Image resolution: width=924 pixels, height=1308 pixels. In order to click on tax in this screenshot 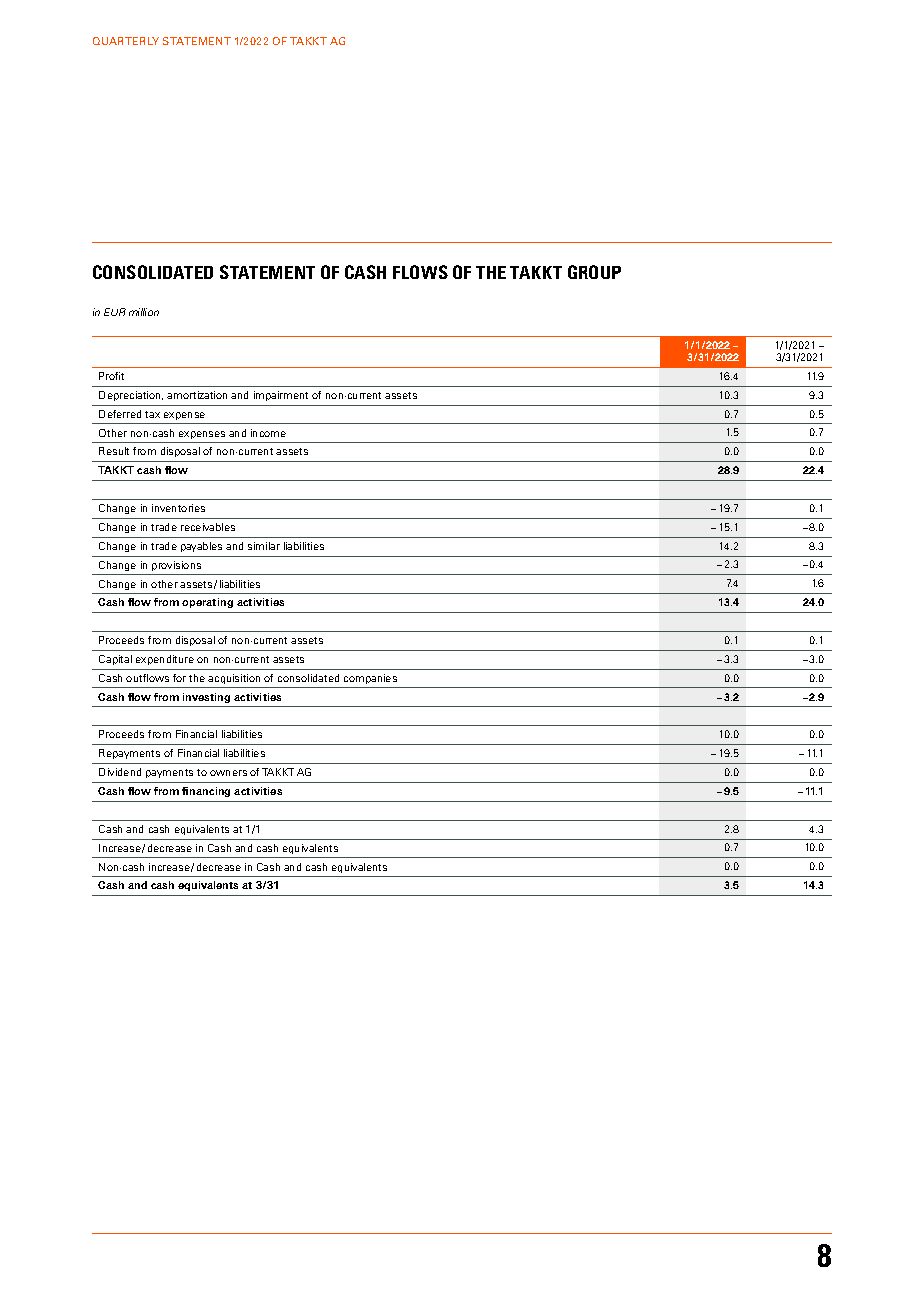, I will do `click(152, 414)`.
